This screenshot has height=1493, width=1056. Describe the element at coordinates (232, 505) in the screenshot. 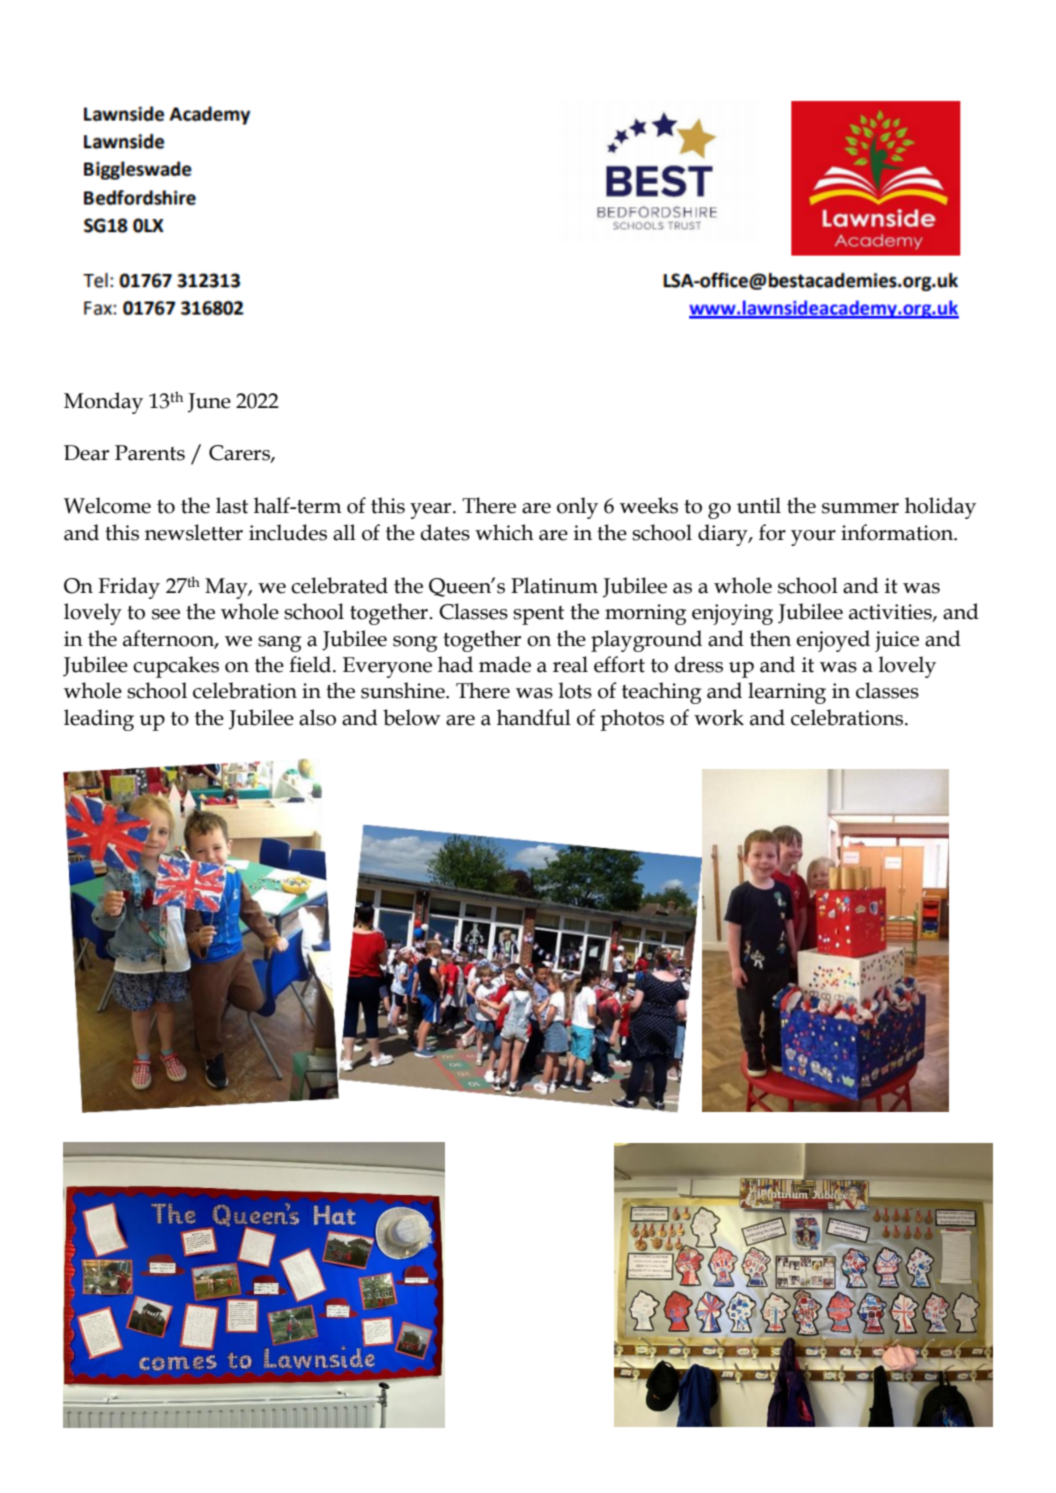

I see `last` at that location.
